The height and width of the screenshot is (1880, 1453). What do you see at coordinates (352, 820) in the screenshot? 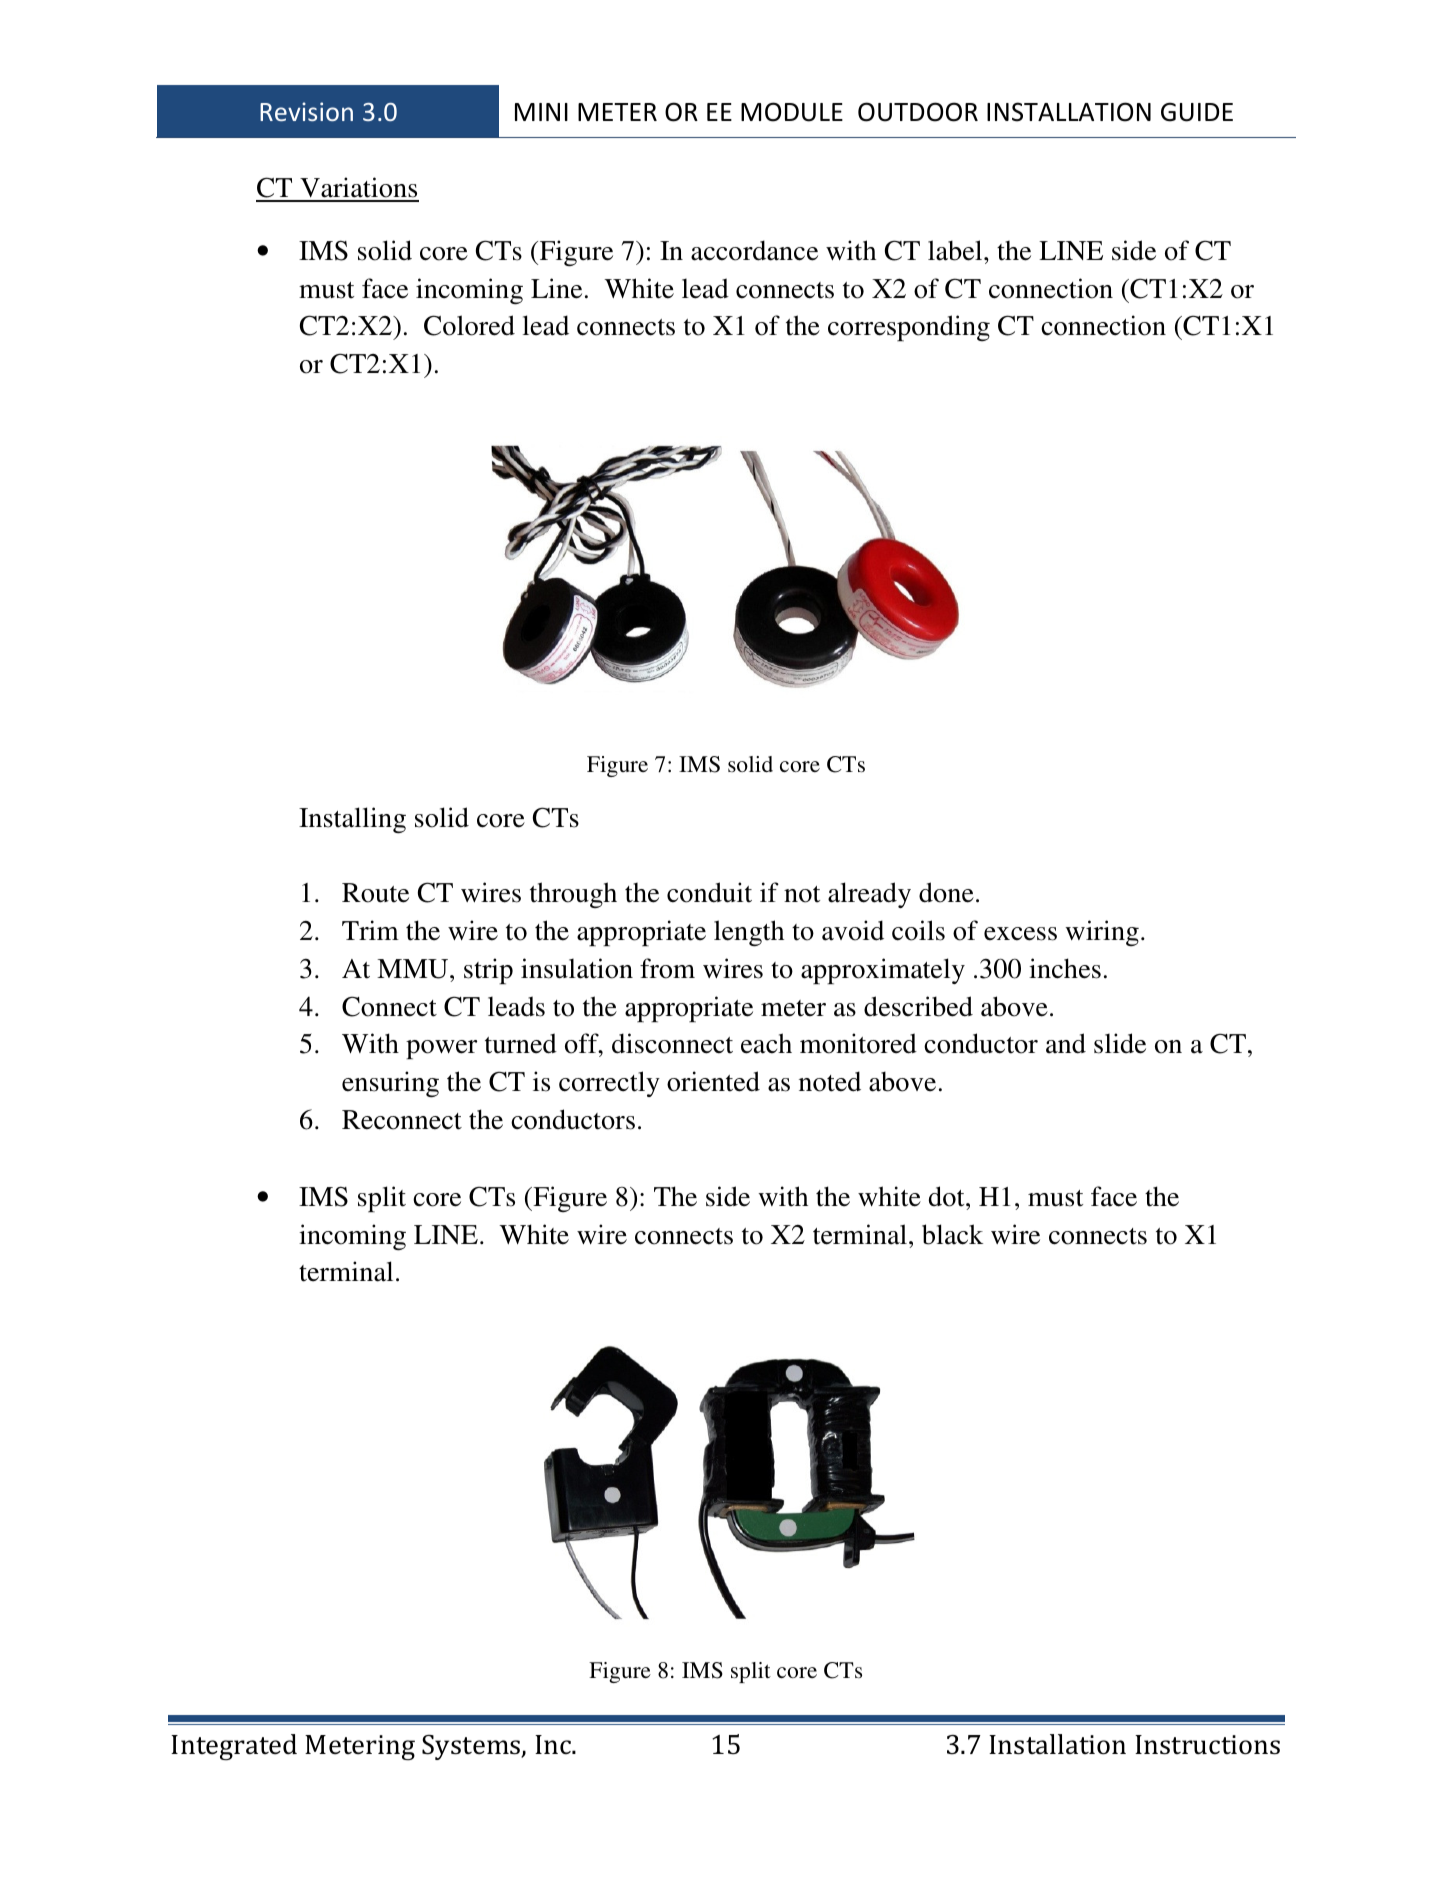
I see `Installing` at bounding box center [352, 820].
